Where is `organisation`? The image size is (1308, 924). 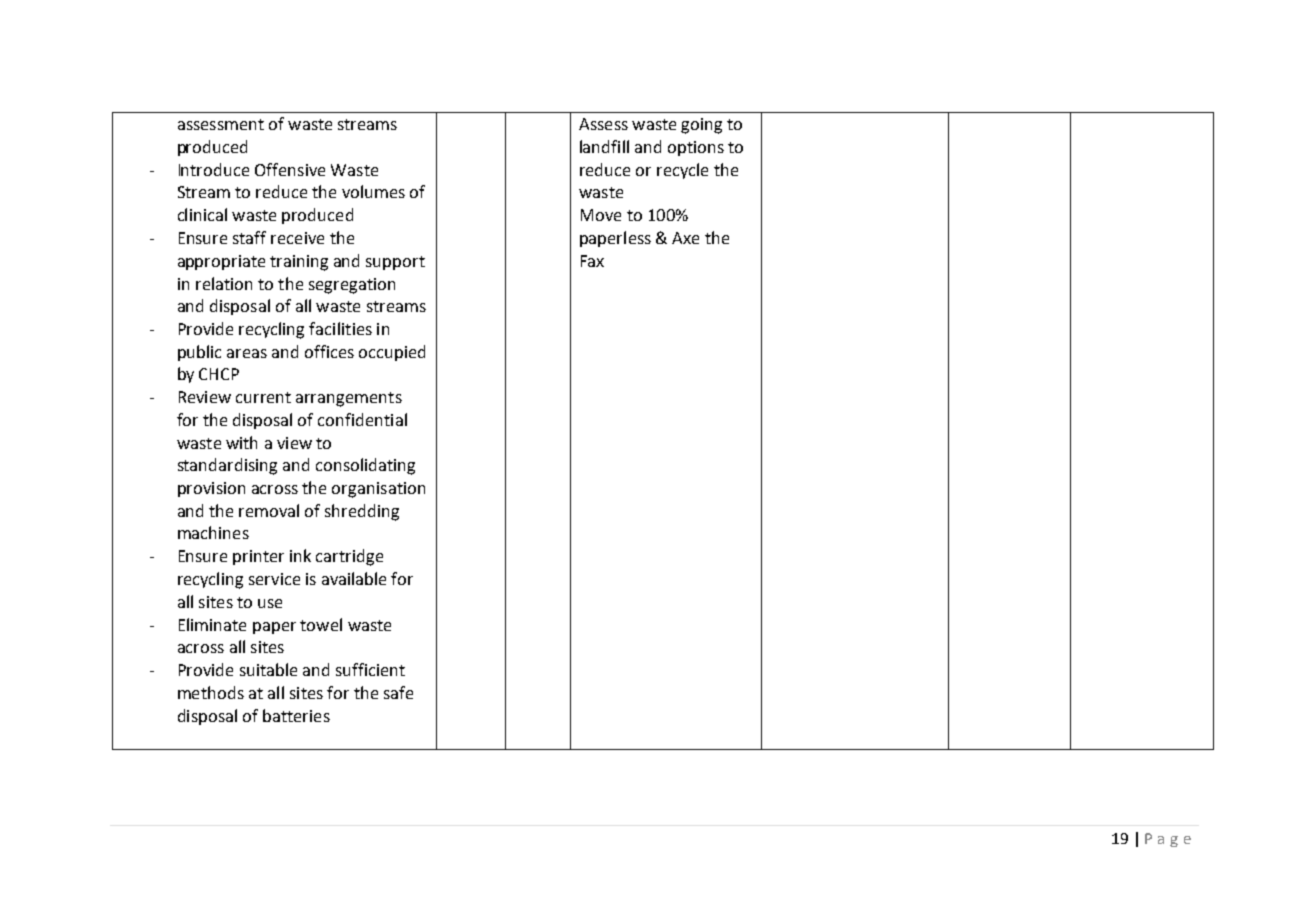 organisation is located at coordinates (378, 490).
